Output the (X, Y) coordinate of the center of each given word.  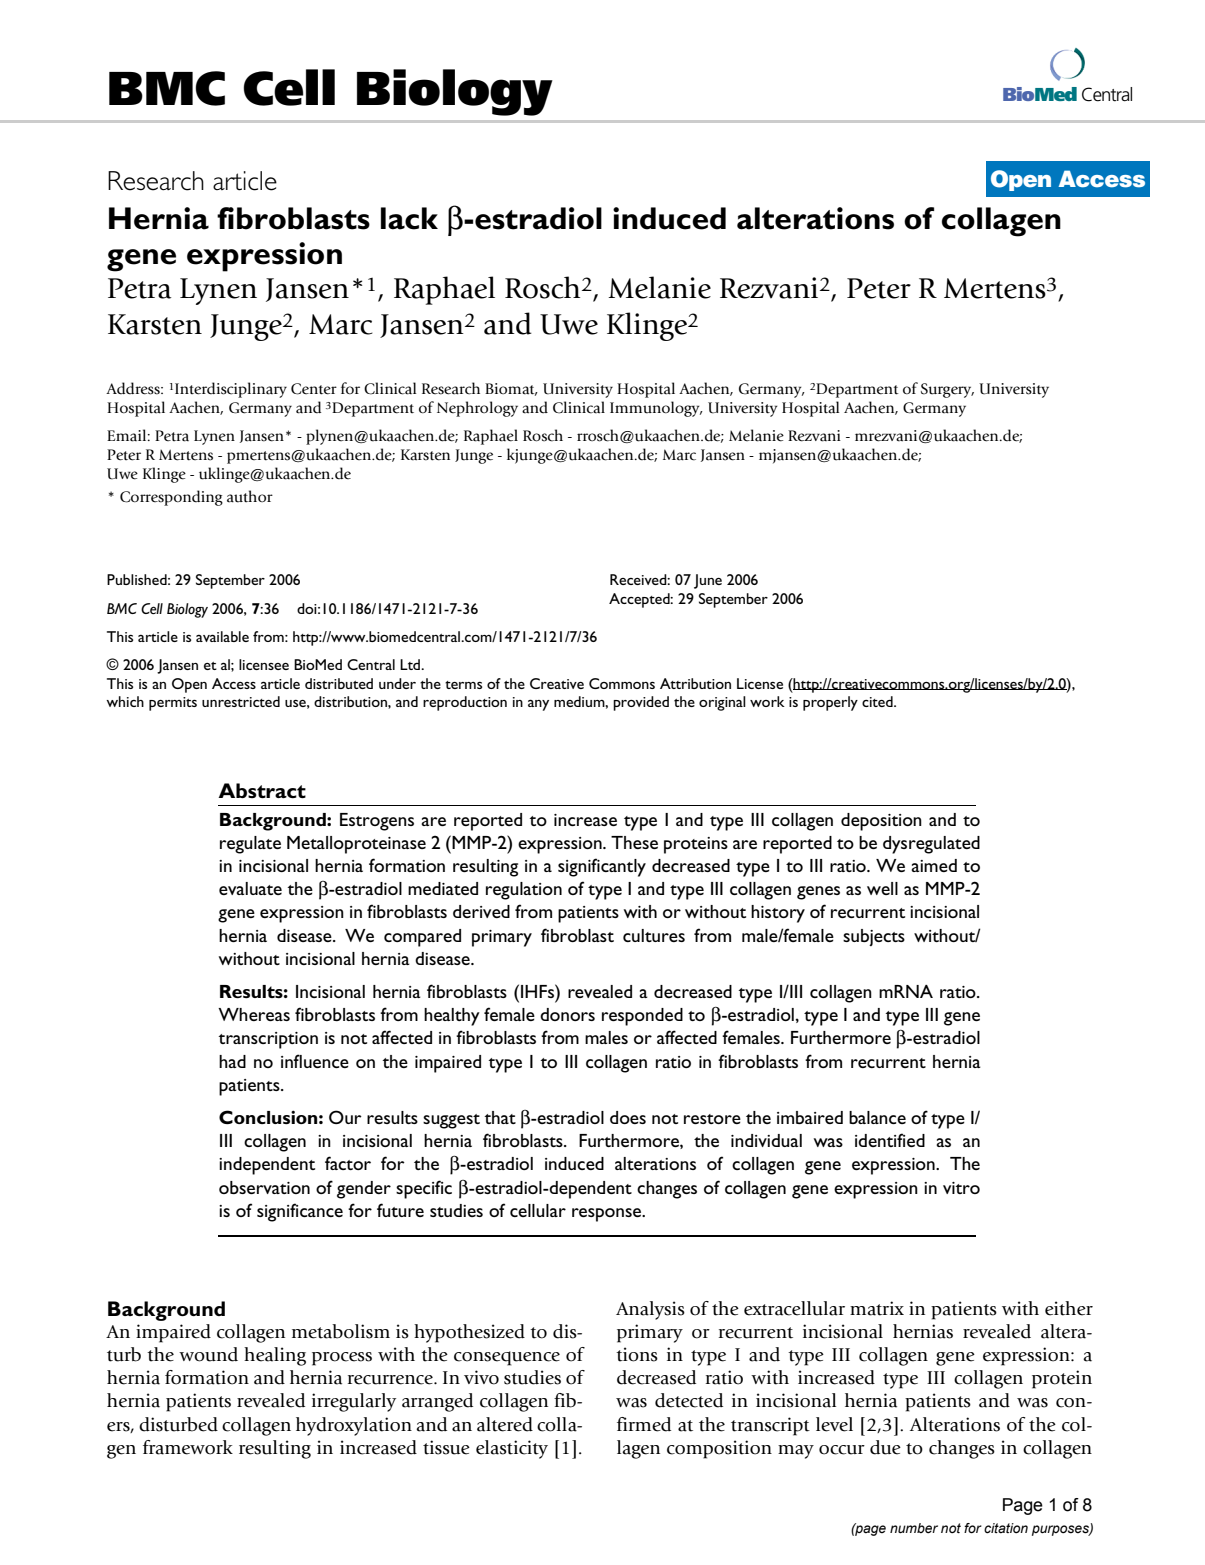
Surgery (947, 390)
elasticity (512, 1449)
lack (409, 218)
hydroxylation (354, 1426)
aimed (934, 865)
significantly (602, 867)
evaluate (250, 888)
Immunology (656, 409)
